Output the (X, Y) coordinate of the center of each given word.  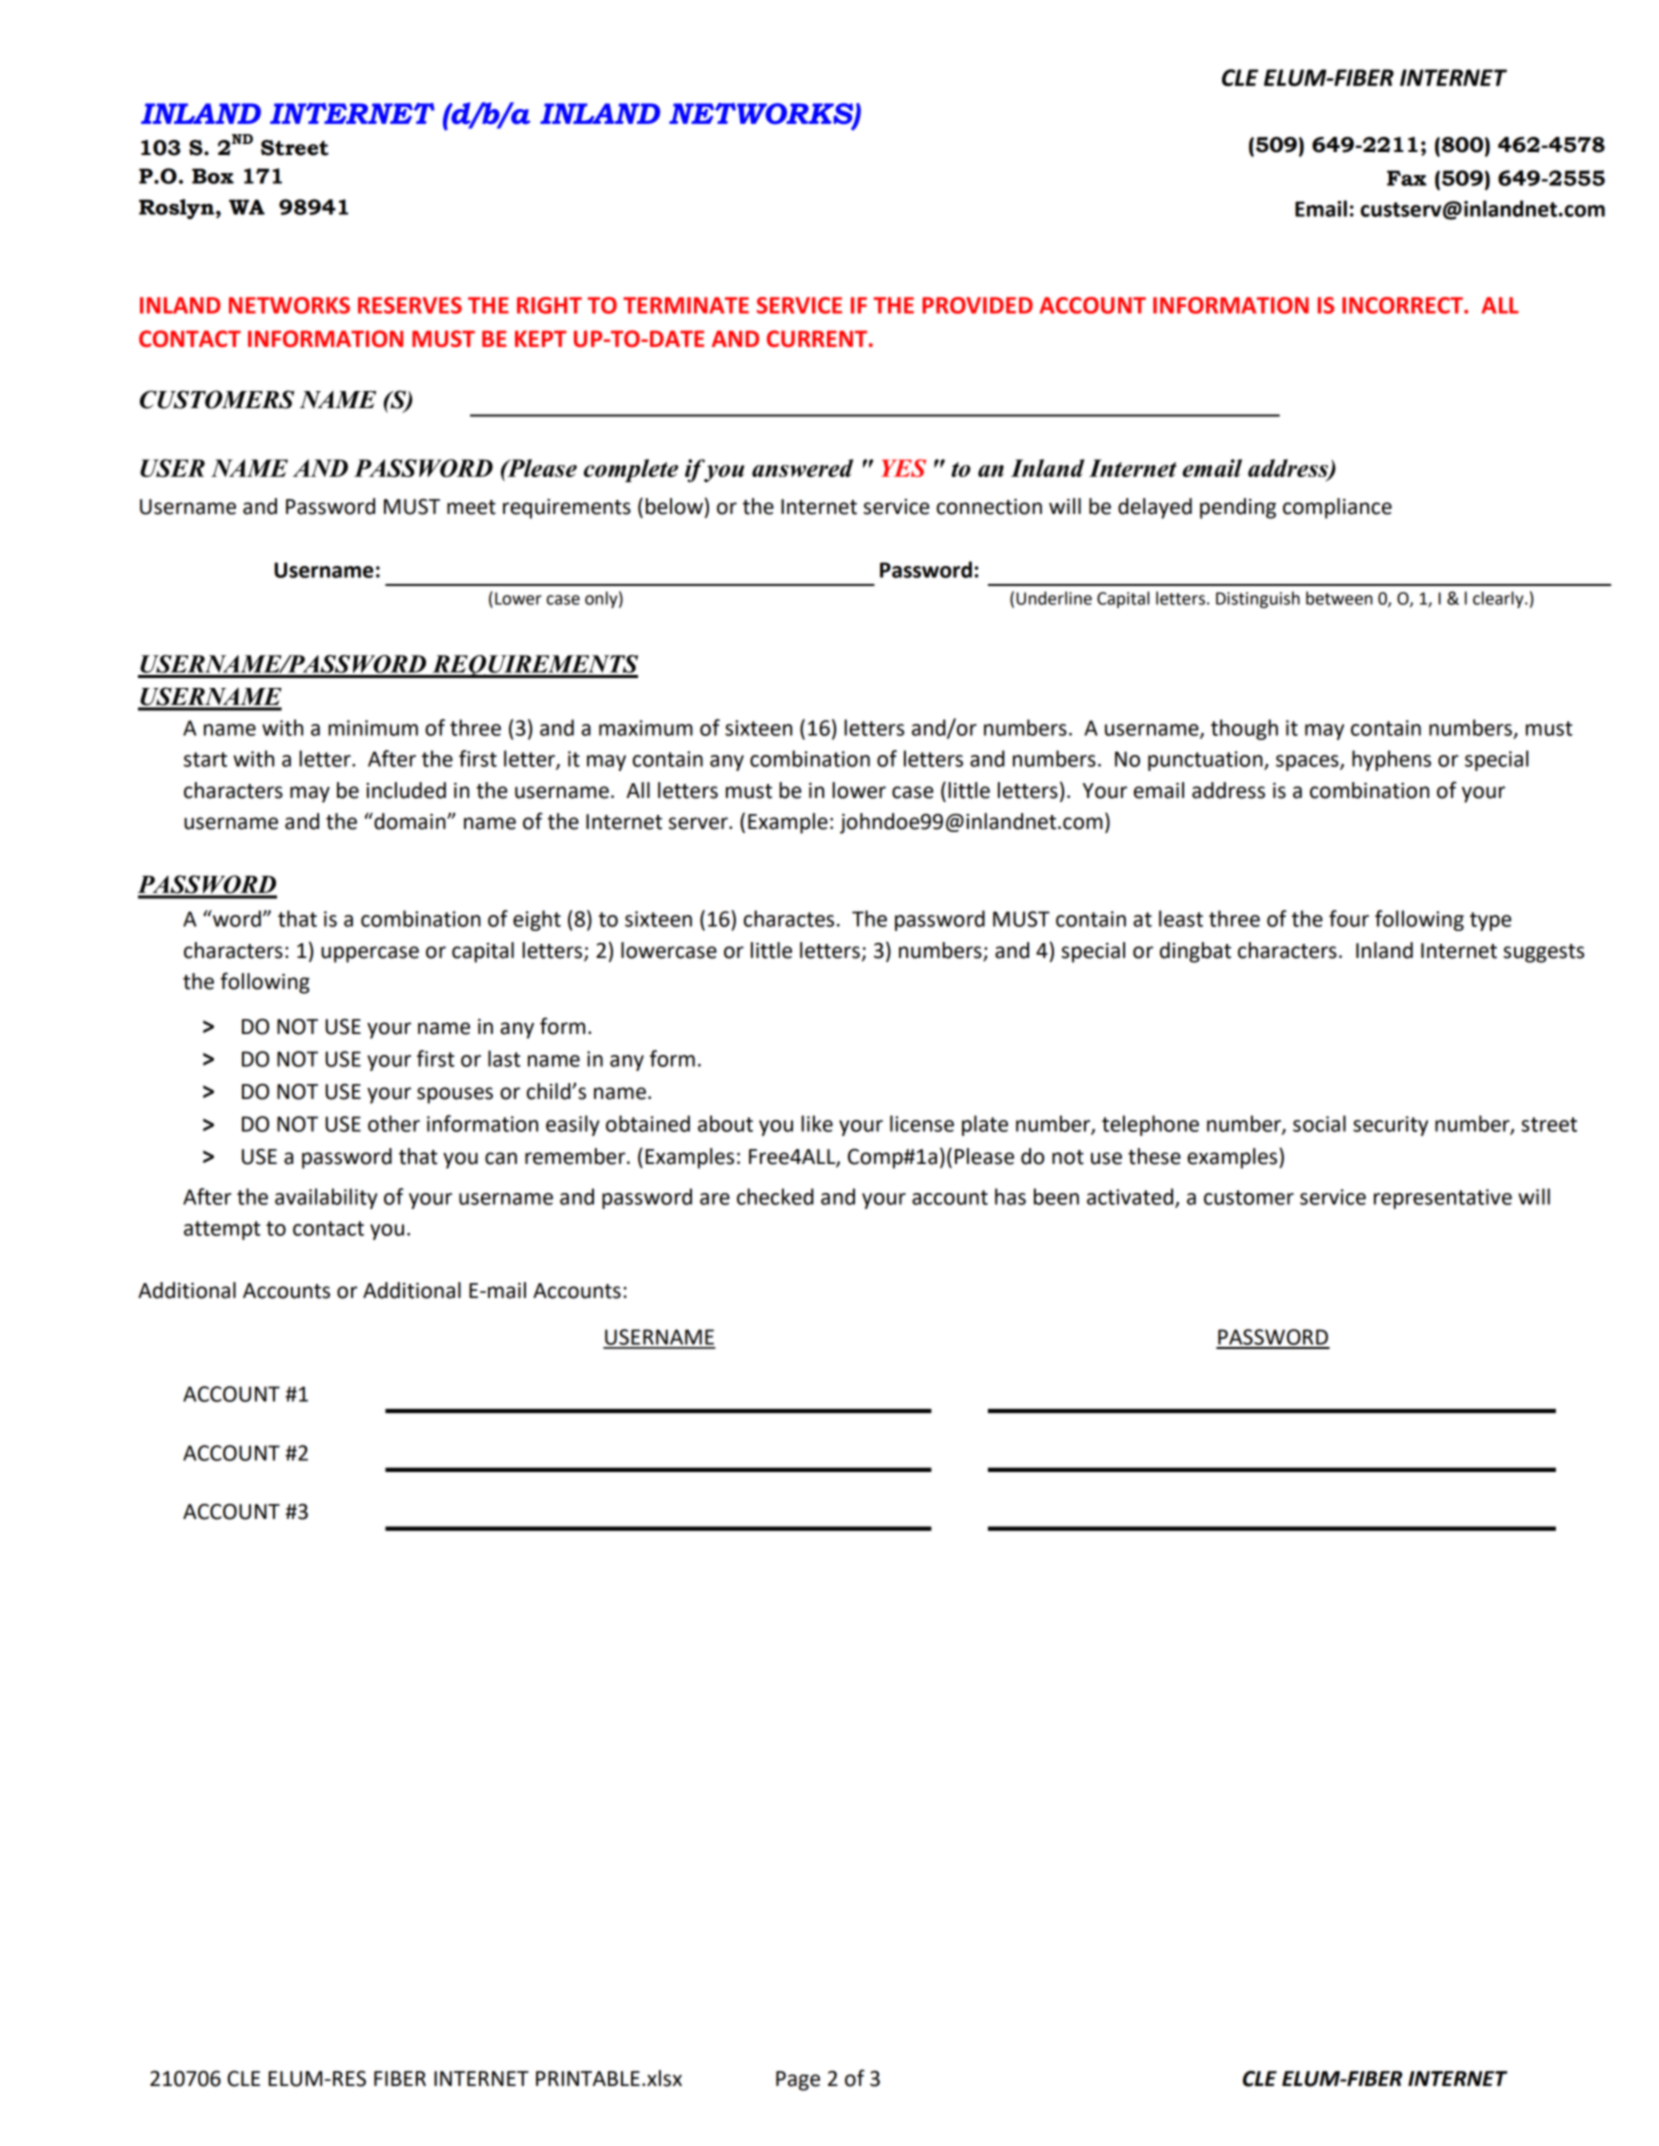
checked (775, 1196)
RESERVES (410, 305)
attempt (222, 1230)
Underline (1054, 598)
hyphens (1391, 760)
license (922, 1123)
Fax (1407, 178)
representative (1443, 1199)
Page (798, 2081)
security (1390, 1126)
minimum (373, 728)
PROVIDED (977, 305)
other (394, 1123)
